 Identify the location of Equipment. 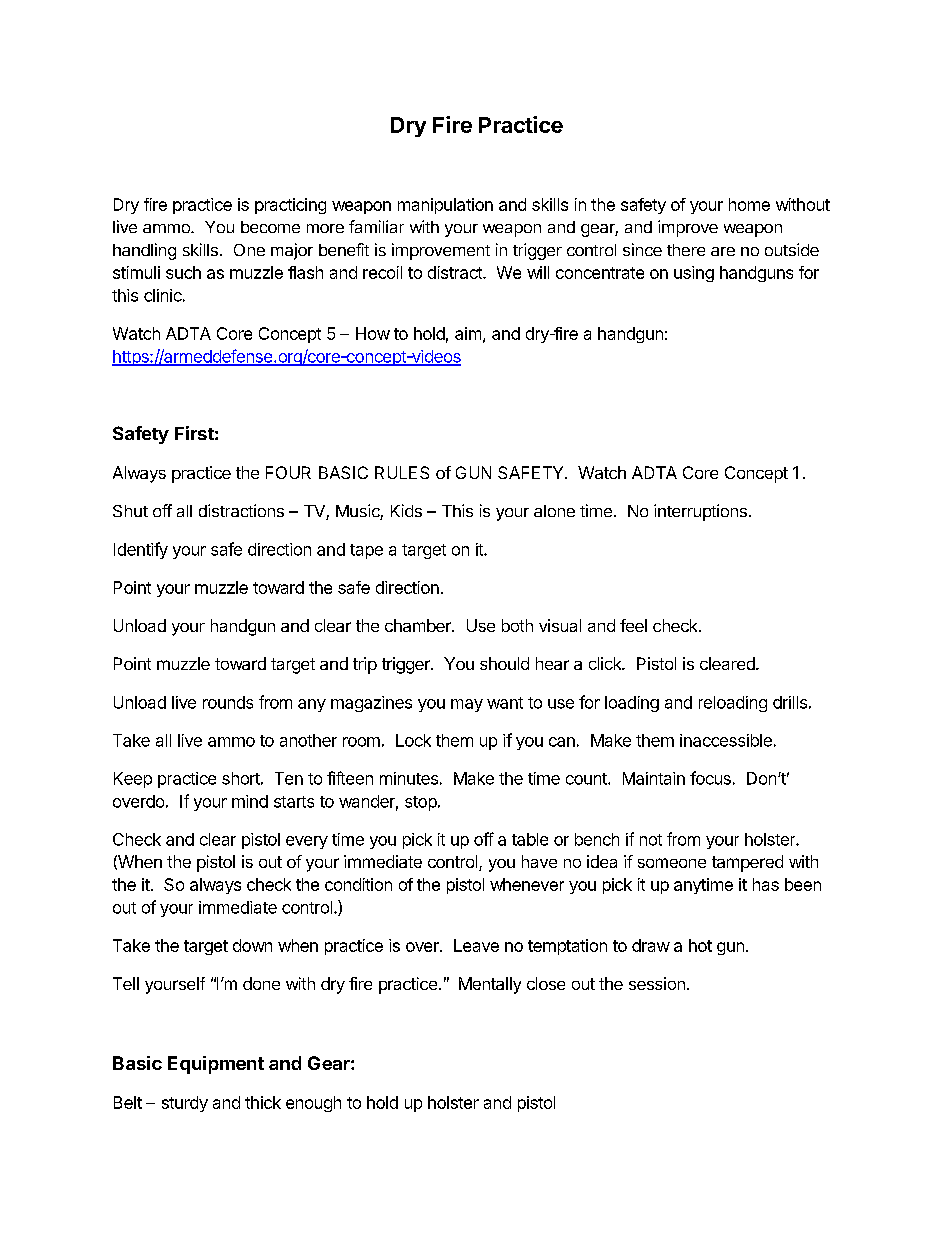
(216, 1065).
